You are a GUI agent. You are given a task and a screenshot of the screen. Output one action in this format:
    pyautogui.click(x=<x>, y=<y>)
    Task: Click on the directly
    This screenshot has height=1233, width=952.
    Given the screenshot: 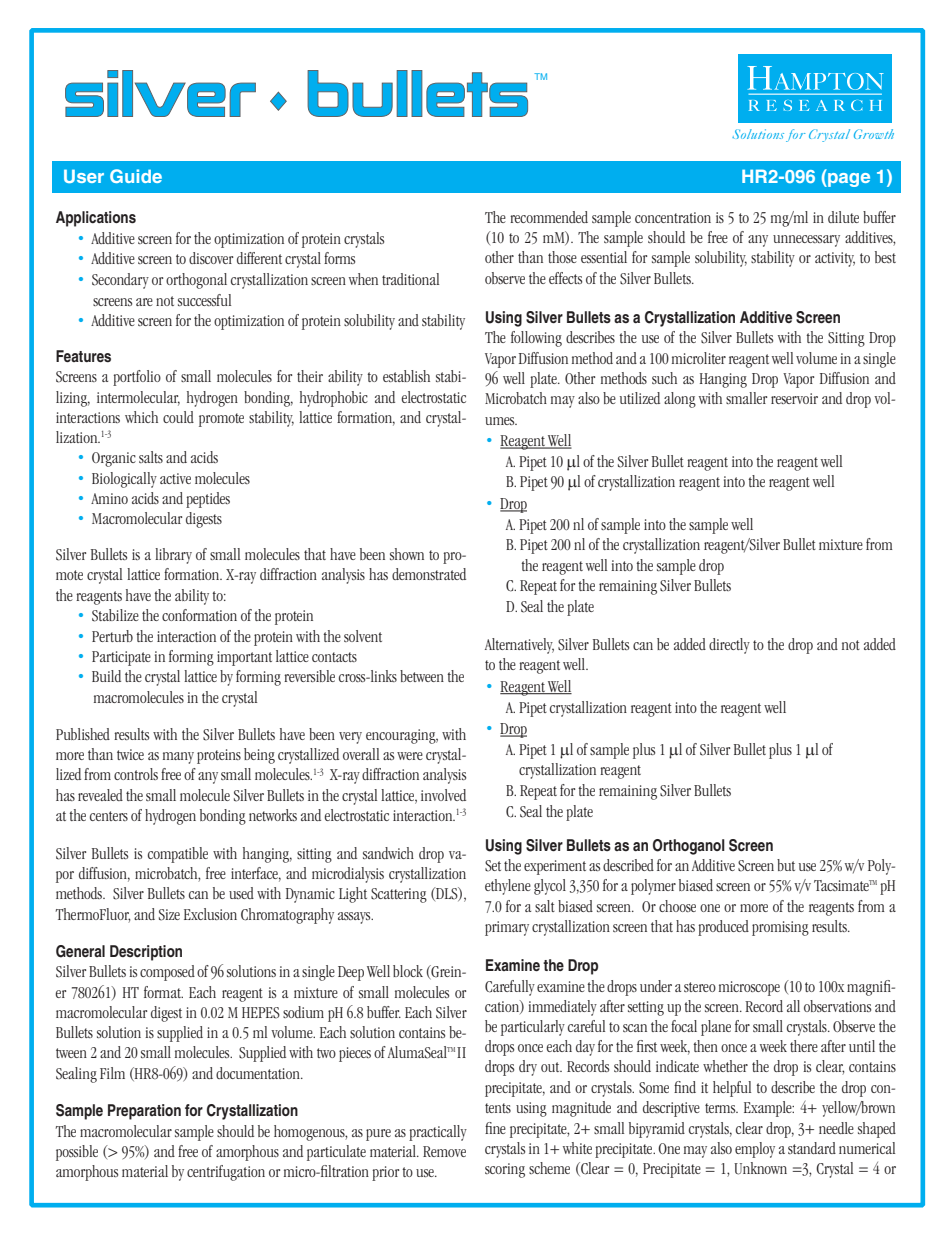 What is the action you would take?
    pyautogui.click(x=729, y=646)
